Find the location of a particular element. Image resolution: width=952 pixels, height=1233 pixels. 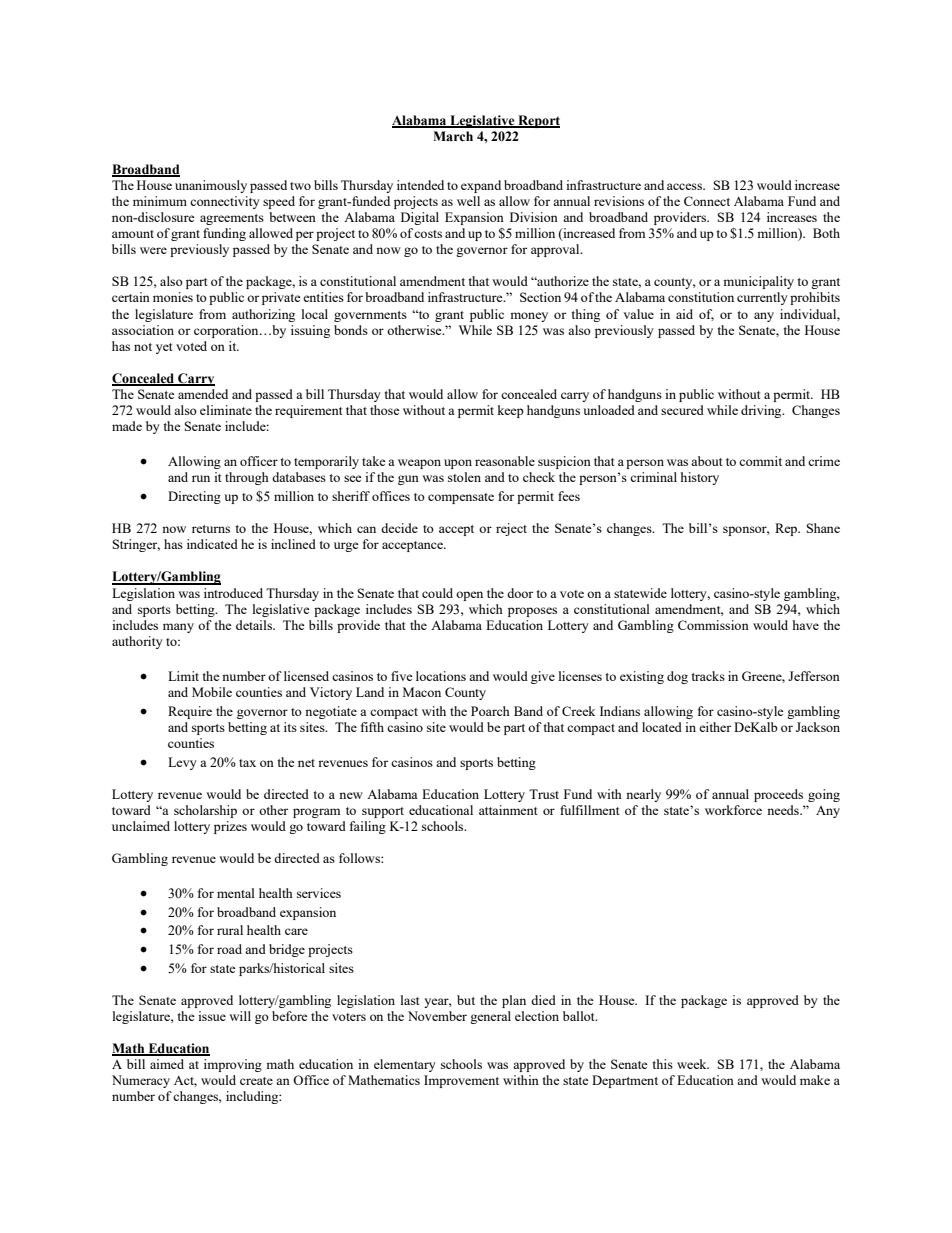

unanimously is located at coordinates (211, 186).
